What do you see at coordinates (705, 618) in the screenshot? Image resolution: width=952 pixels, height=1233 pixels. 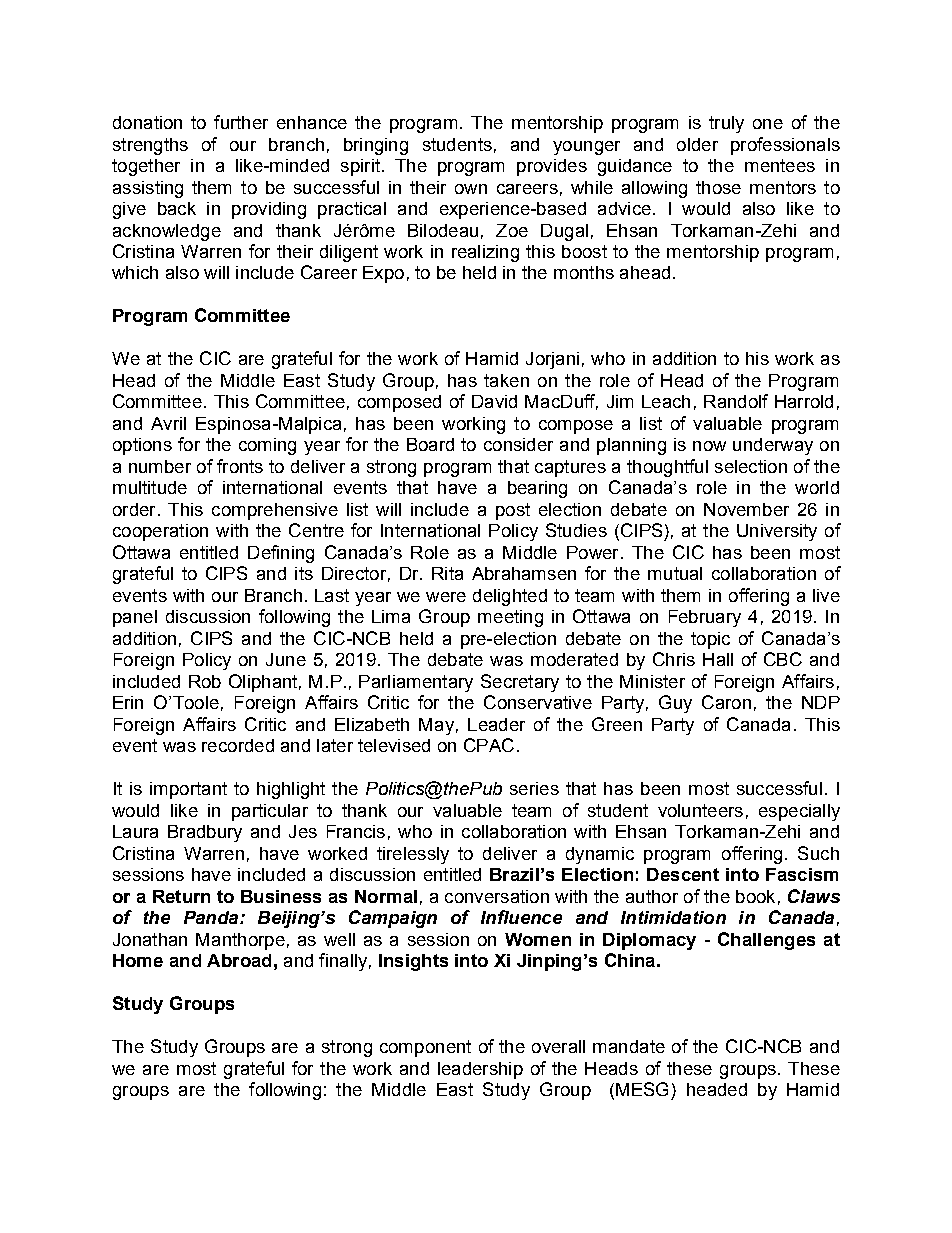 I see `February` at bounding box center [705, 618].
